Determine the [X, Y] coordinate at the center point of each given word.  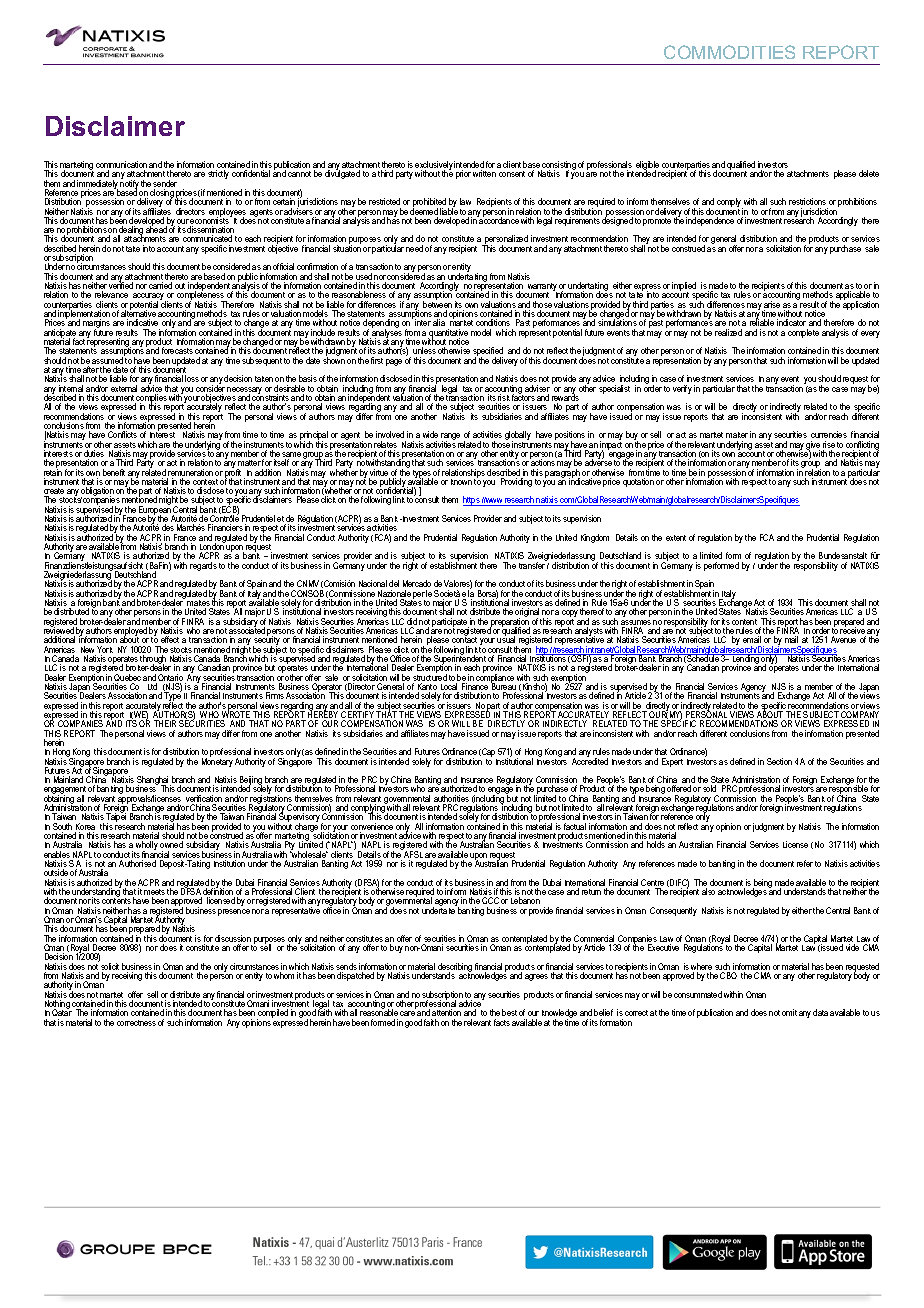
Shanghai [153, 782]
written [484, 173]
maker [737, 435]
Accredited [590, 760]
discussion [233, 940]
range [450, 438]
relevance [111, 294]
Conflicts [122, 434]
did [412, 623]
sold [710, 790]
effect [170, 639]
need [414, 248]
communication [121, 166]
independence [710, 221]
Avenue [843, 639]
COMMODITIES [729, 52]
